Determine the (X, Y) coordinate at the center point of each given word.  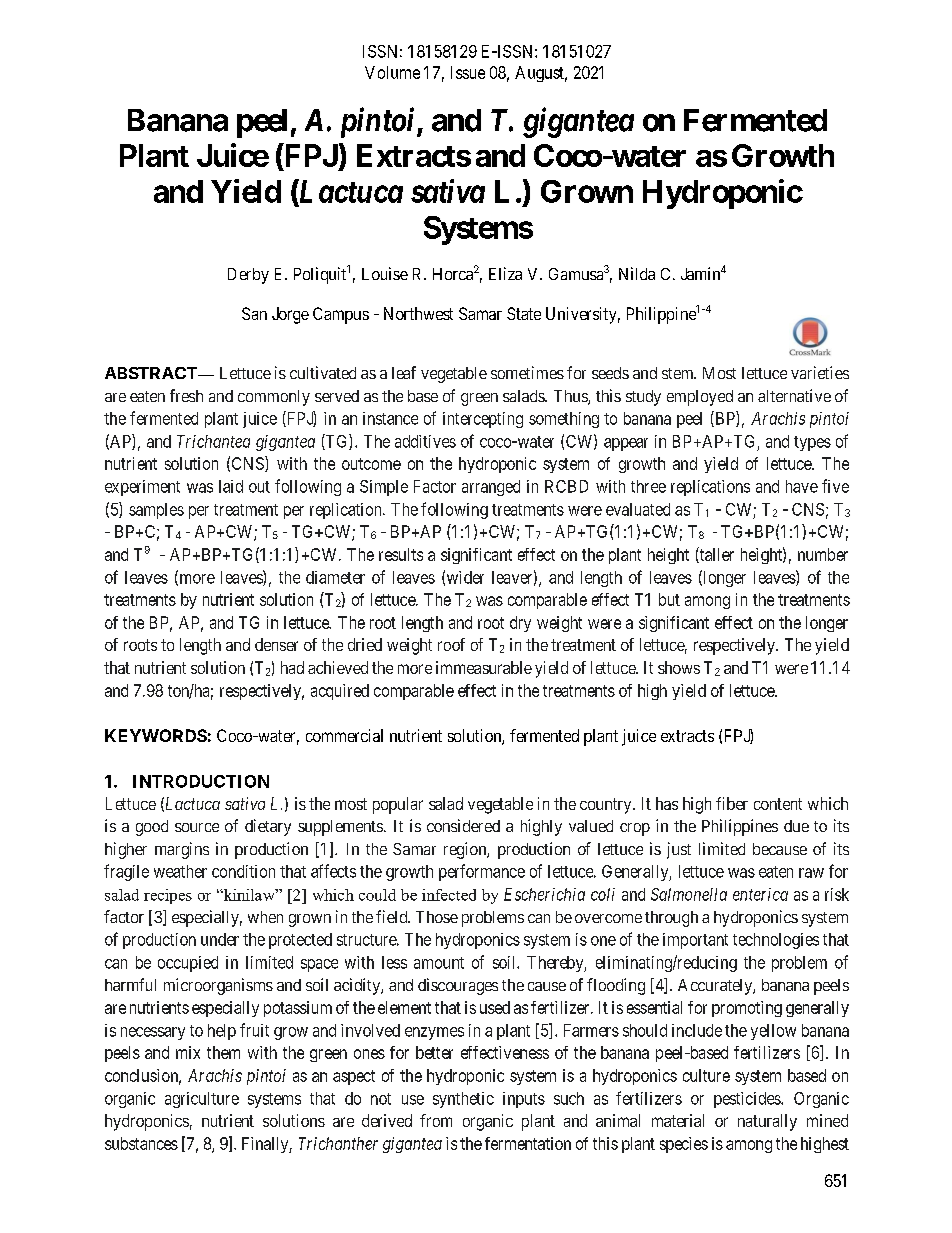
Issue (468, 72)
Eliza (505, 273)
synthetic (463, 1100)
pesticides (748, 1100)
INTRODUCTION (201, 781)
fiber (732, 803)
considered (463, 825)
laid (231, 486)
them (223, 1052)
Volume (392, 72)
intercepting (483, 420)
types (812, 443)
